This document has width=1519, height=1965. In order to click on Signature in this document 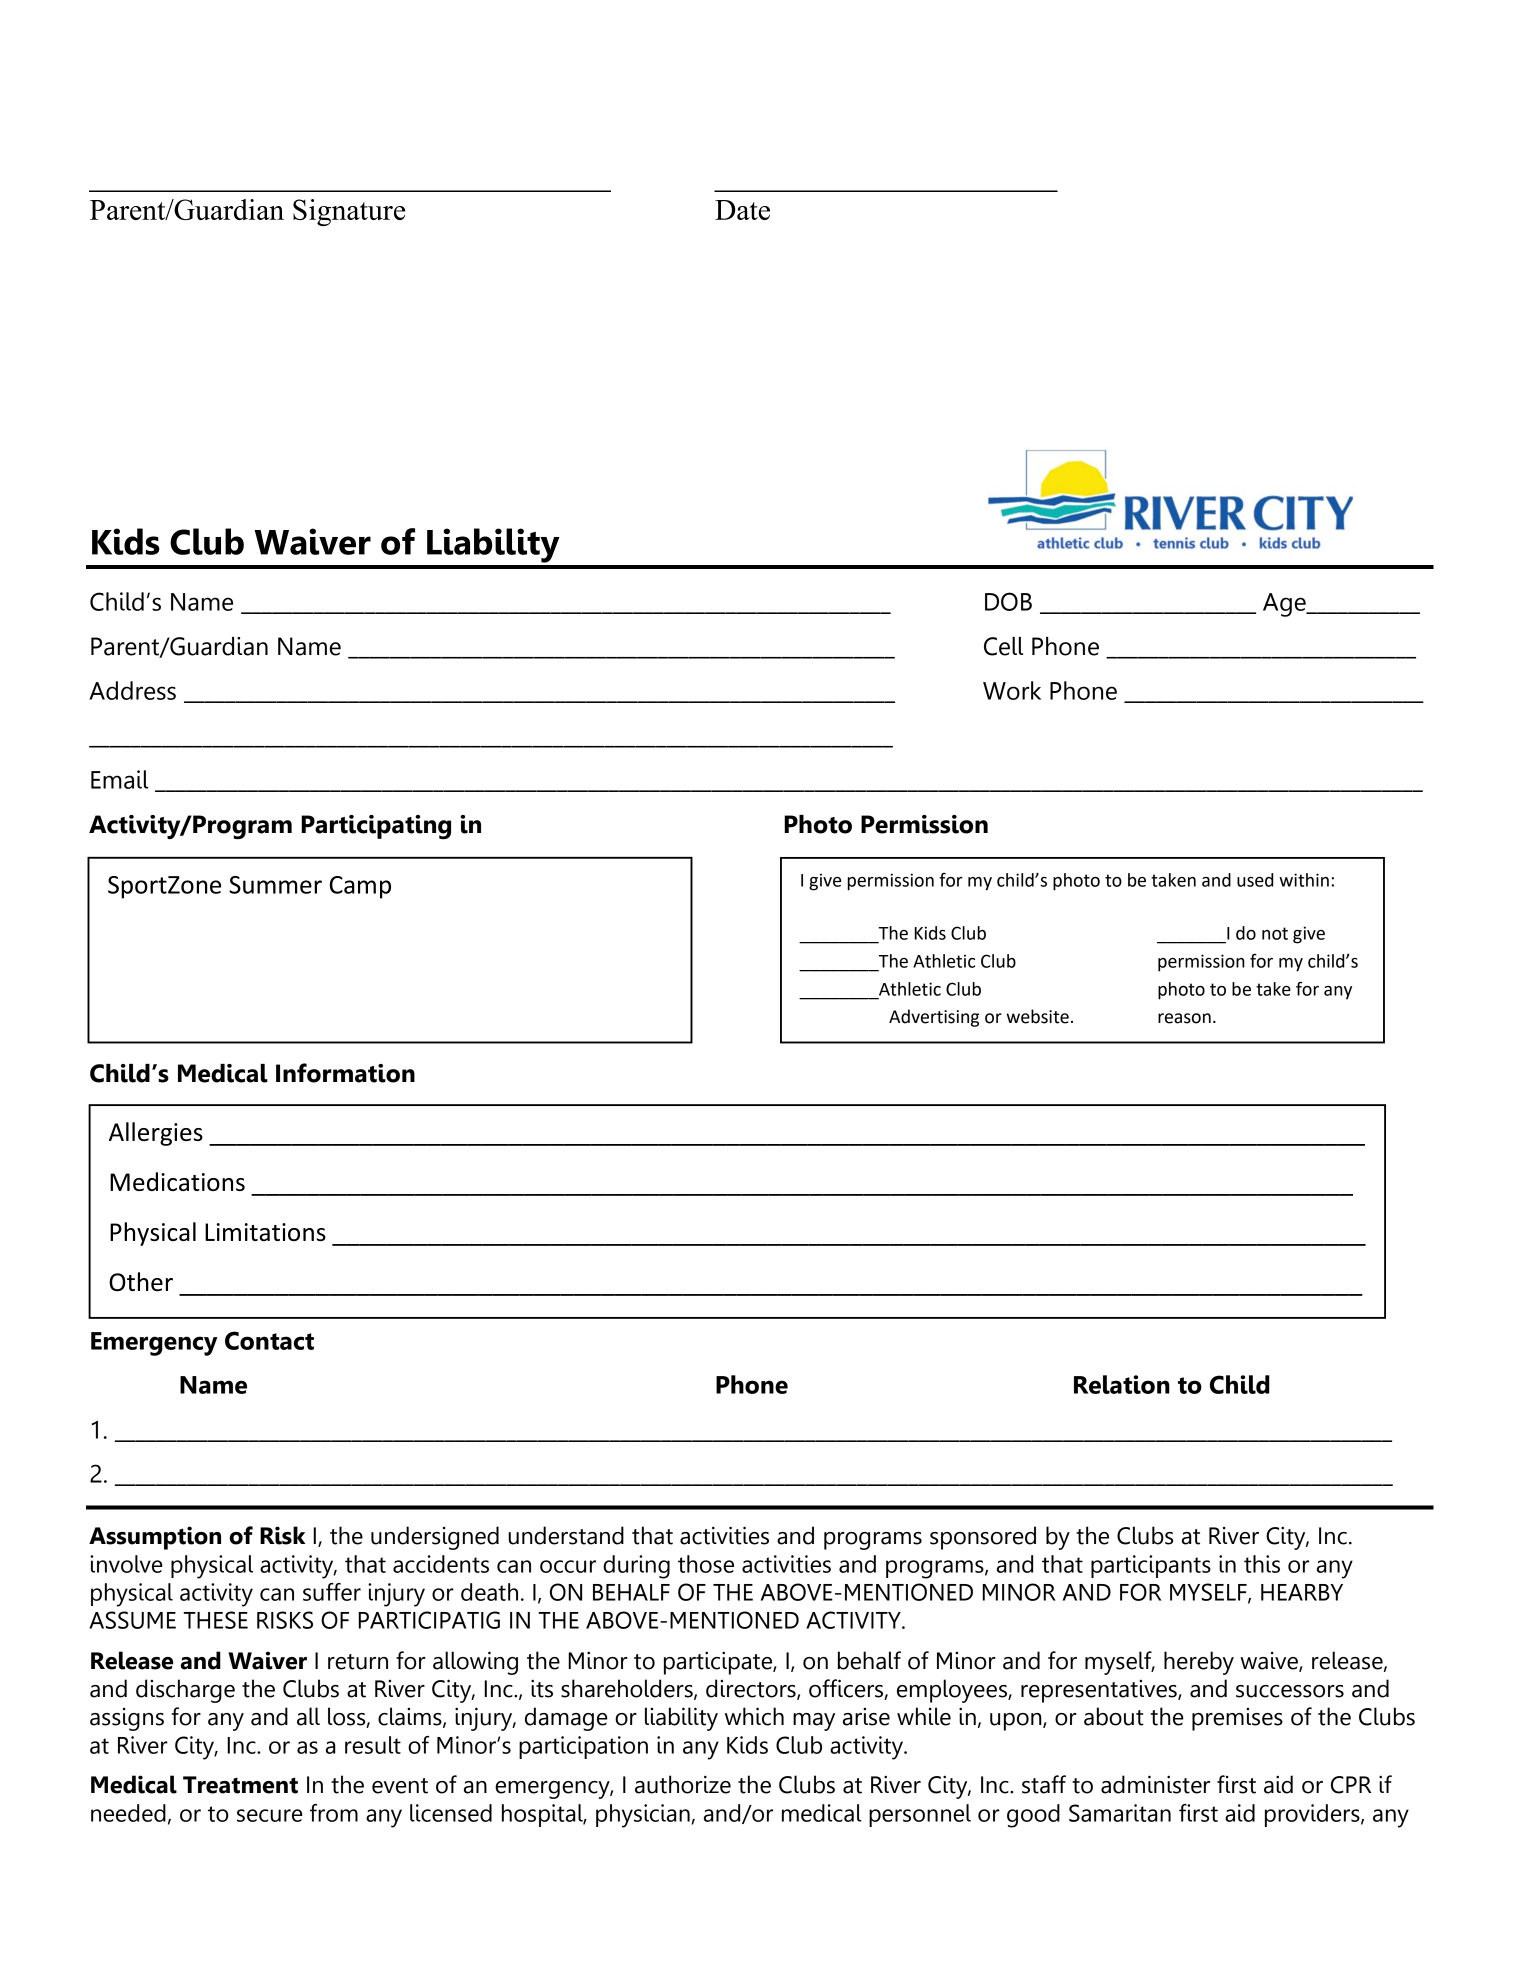, I will do `click(349, 212)`.
